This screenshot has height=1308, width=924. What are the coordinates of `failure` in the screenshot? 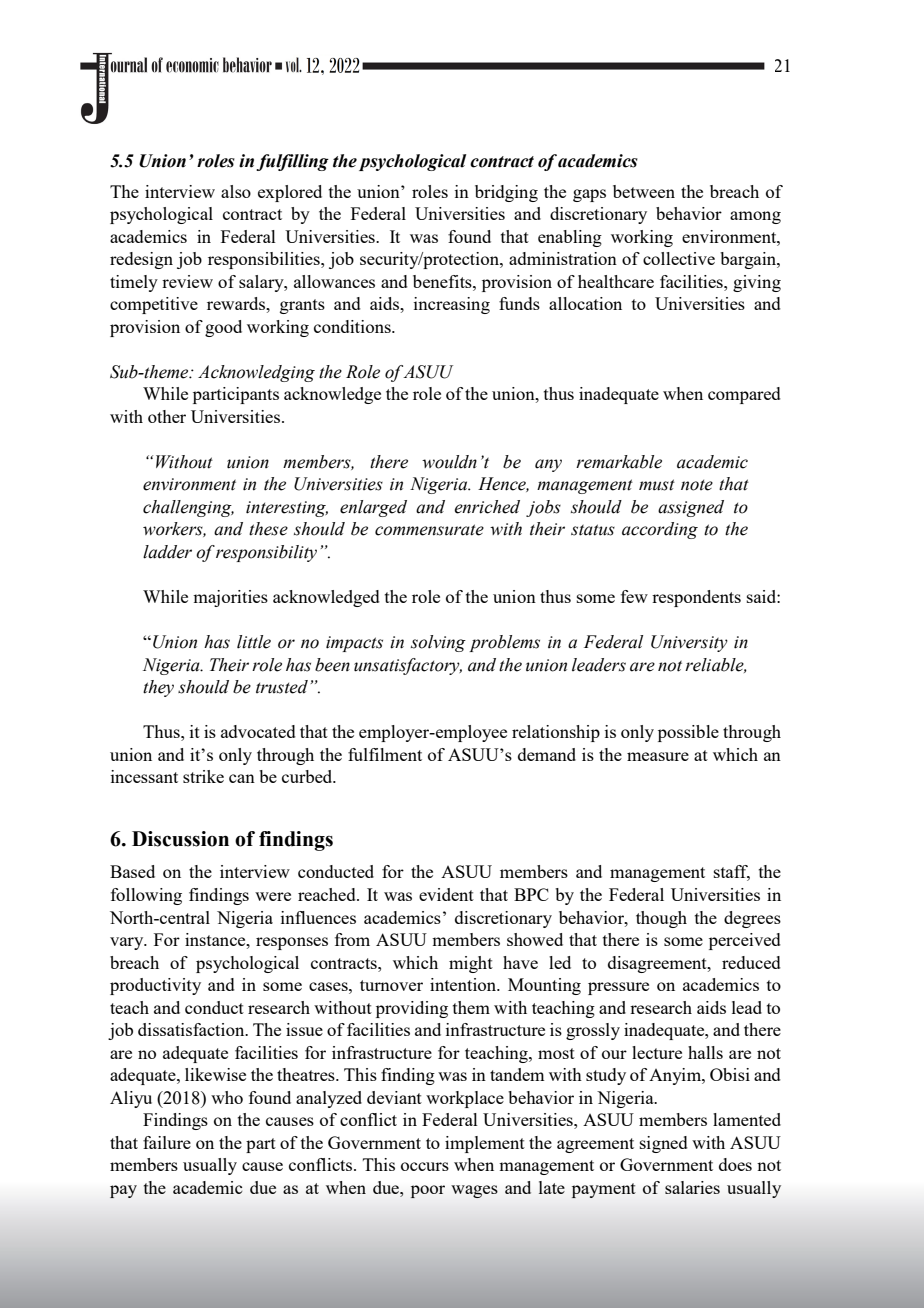 It's located at (167, 1142).
